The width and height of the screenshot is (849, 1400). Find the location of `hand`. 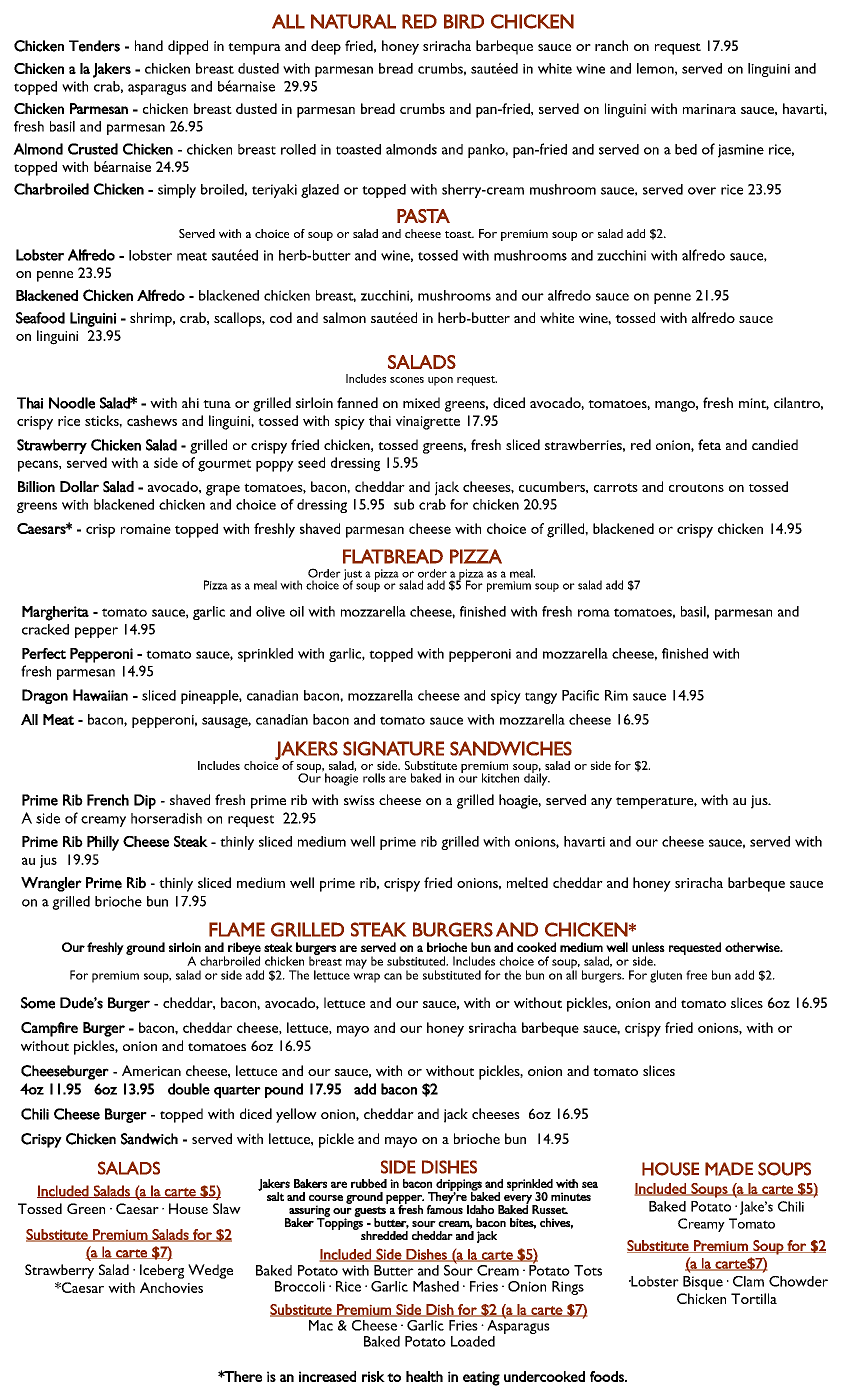

hand is located at coordinates (149, 45).
